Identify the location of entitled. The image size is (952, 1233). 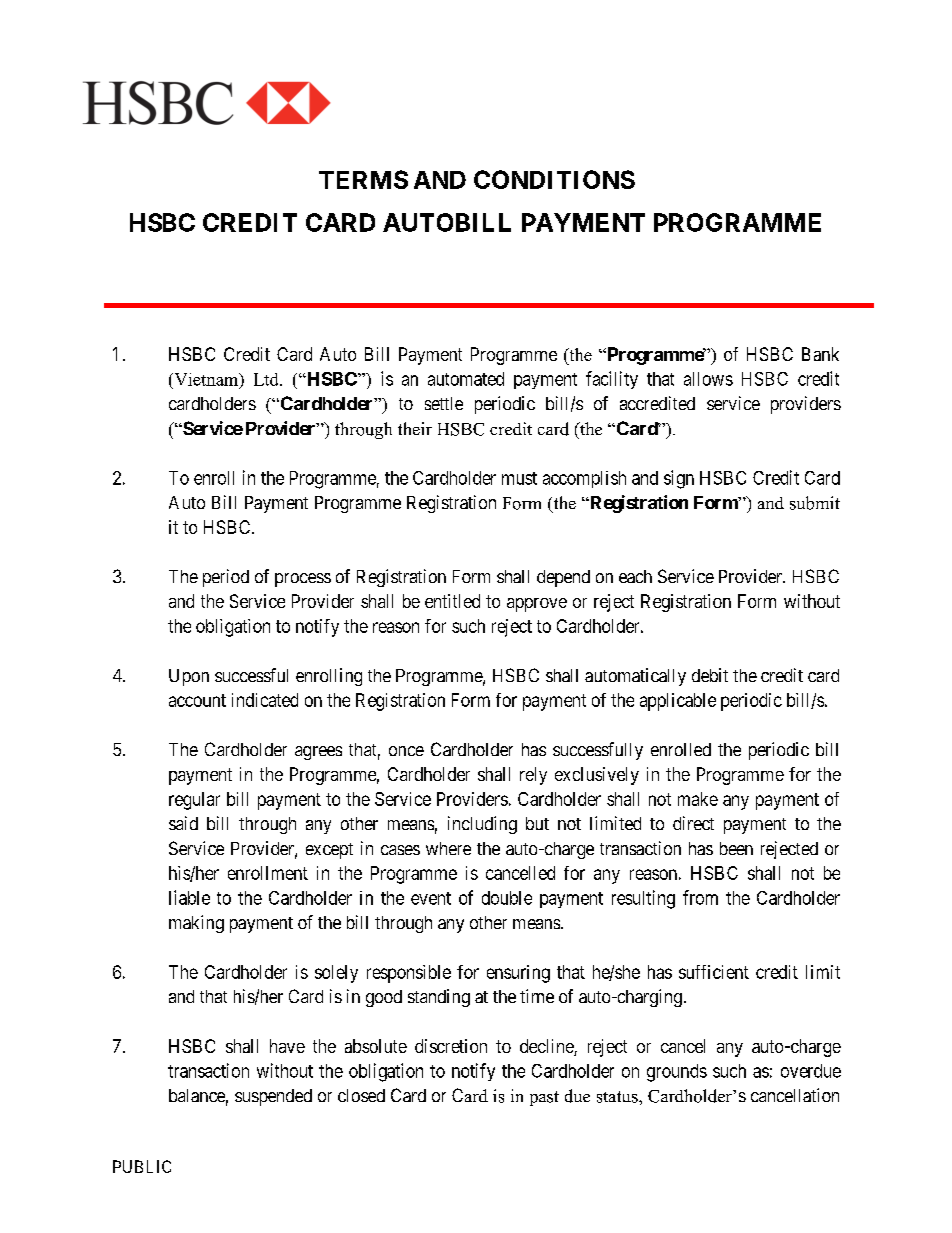
(452, 601).
